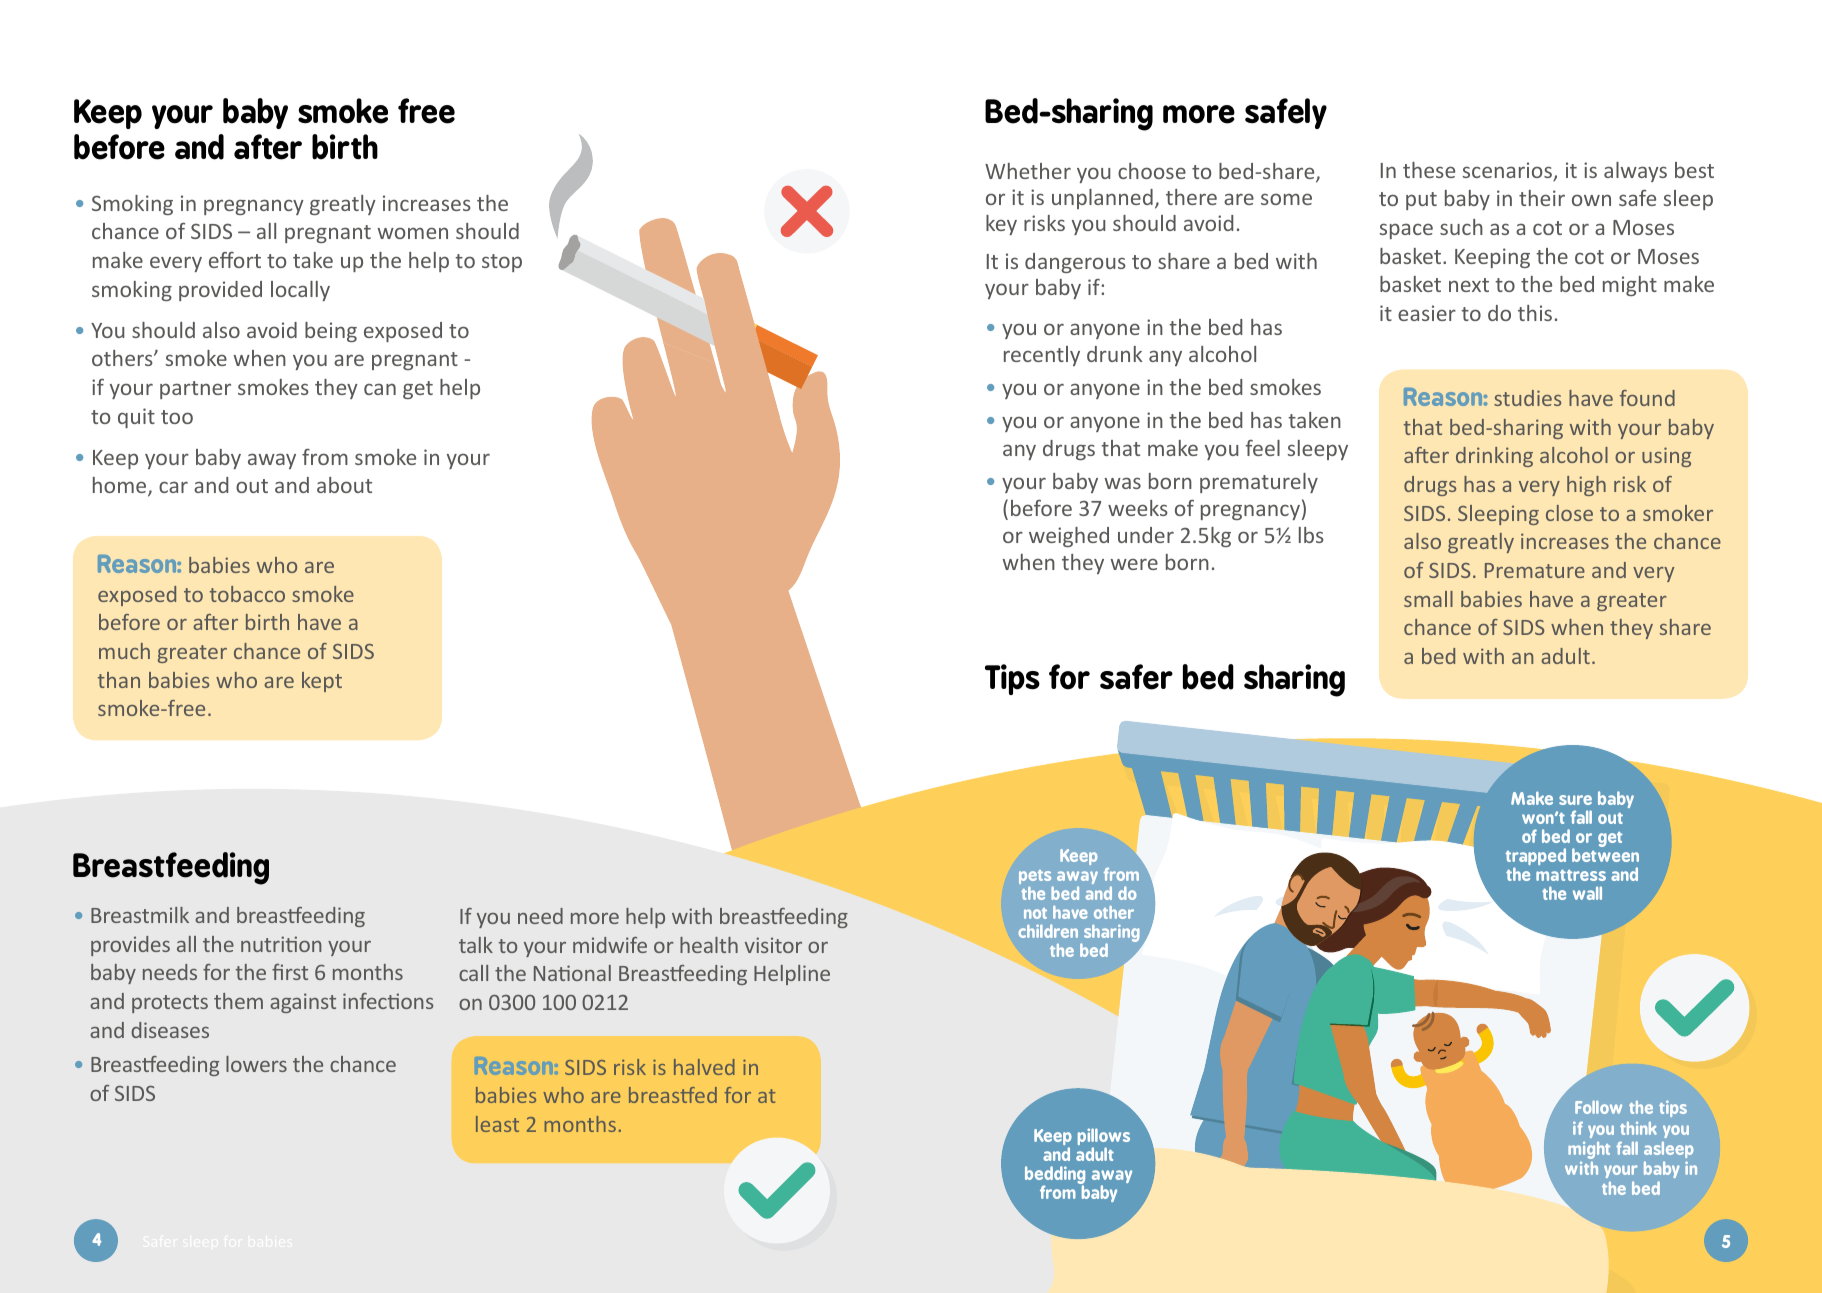  Describe the element at coordinates (1055, 1176) in the screenshot. I see `bedding` at that location.
